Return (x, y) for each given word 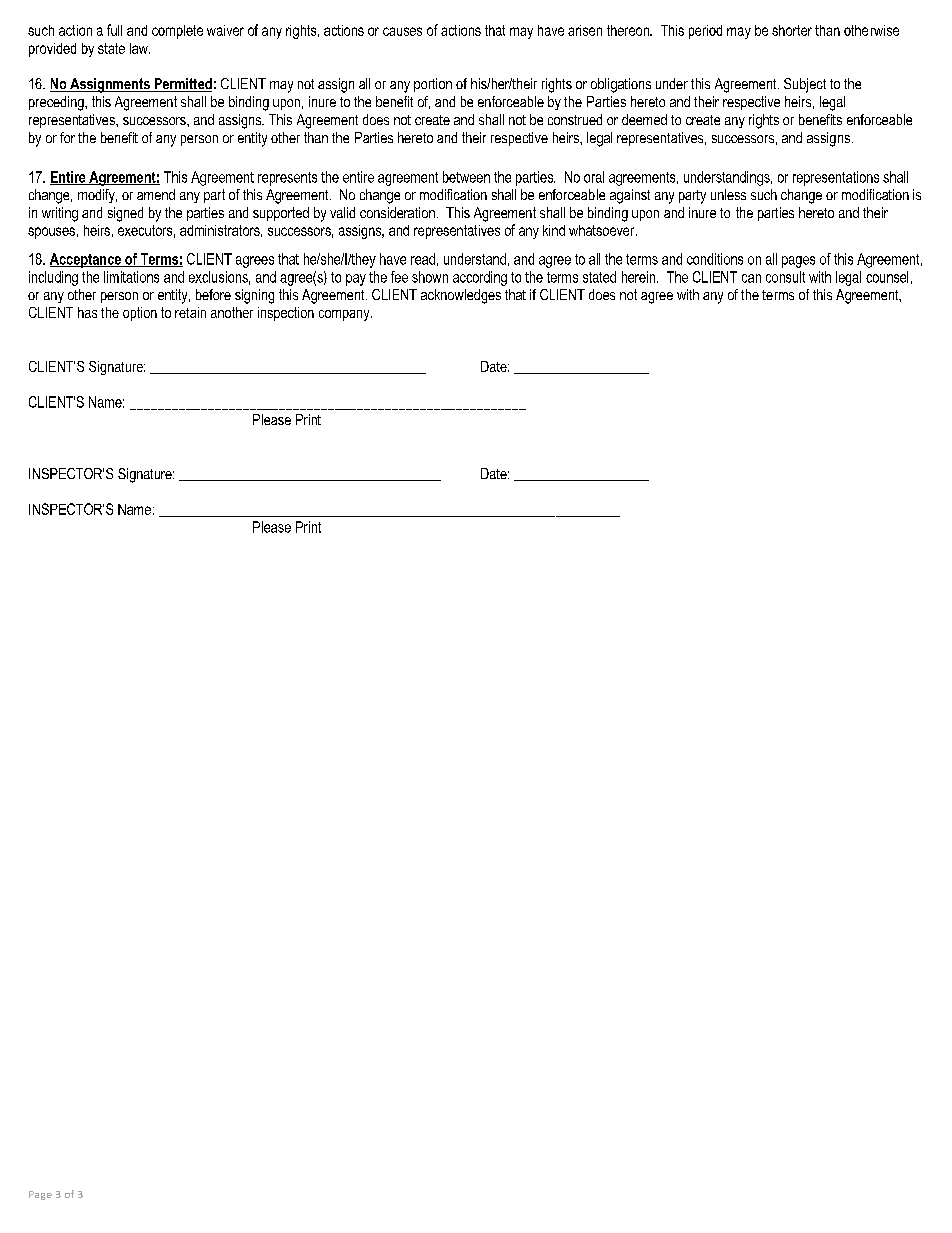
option (140, 314)
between (466, 177)
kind (554, 230)
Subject (805, 85)
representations (836, 178)
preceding (57, 103)
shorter (792, 30)
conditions (715, 259)
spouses (51, 233)
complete (177, 32)
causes (402, 31)
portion (433, 85)
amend (156, 194)
